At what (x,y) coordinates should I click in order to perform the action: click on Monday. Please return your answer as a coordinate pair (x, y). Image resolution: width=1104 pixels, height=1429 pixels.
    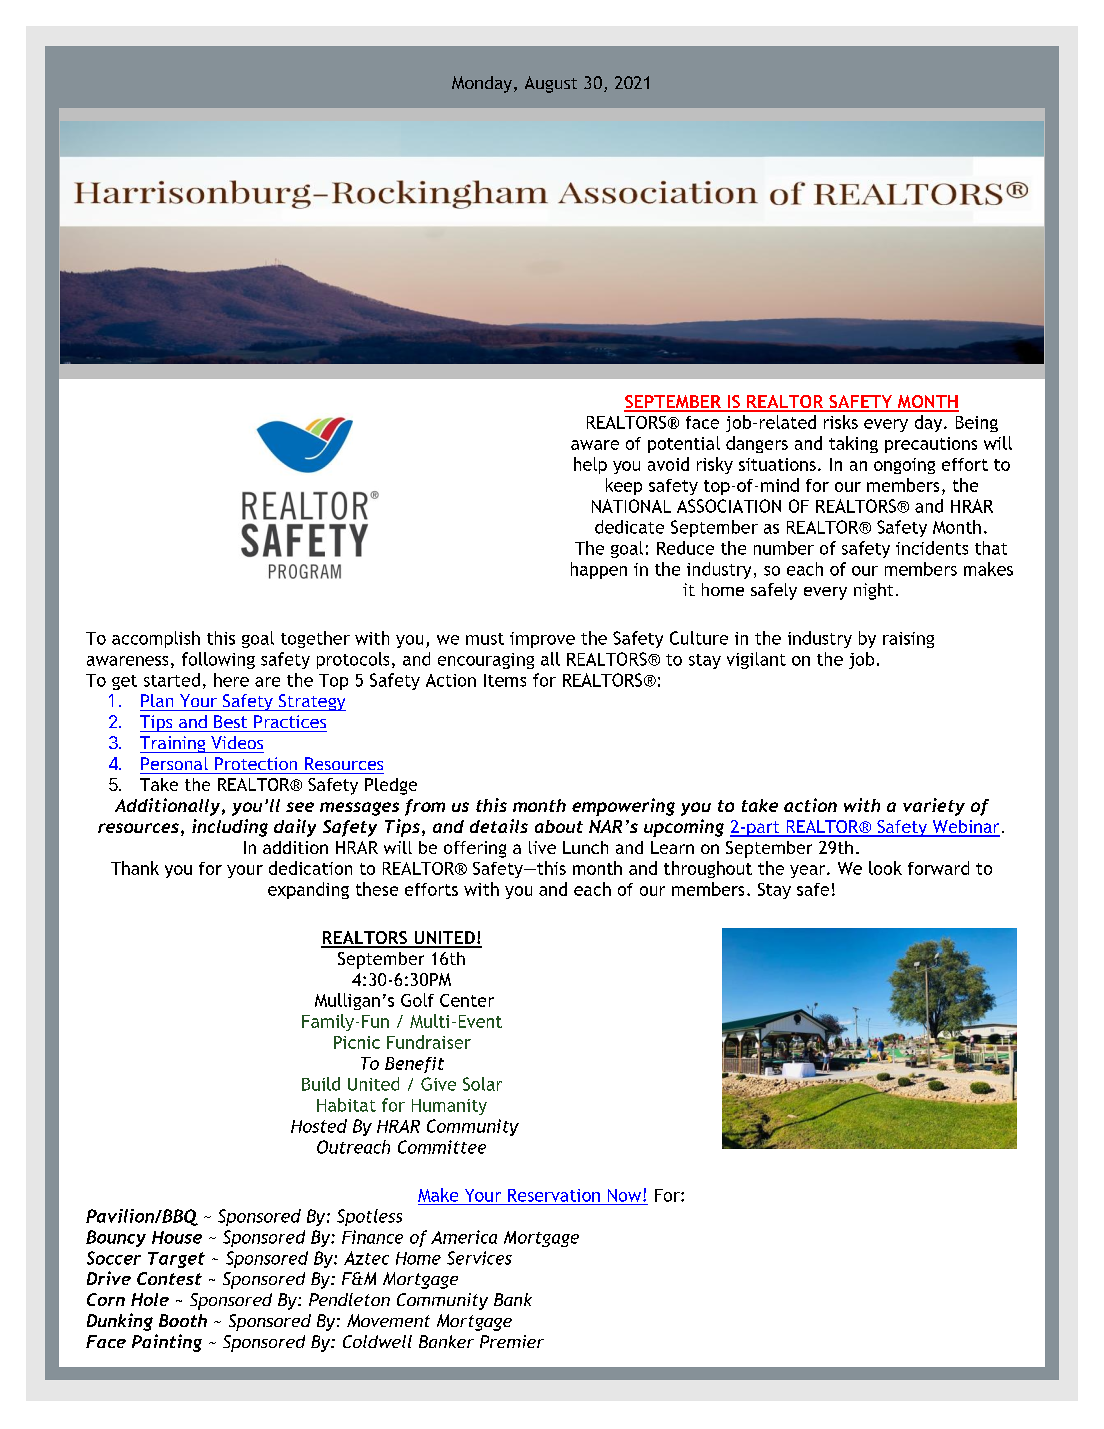
    Looking at the image, I should click on (483, 84).
